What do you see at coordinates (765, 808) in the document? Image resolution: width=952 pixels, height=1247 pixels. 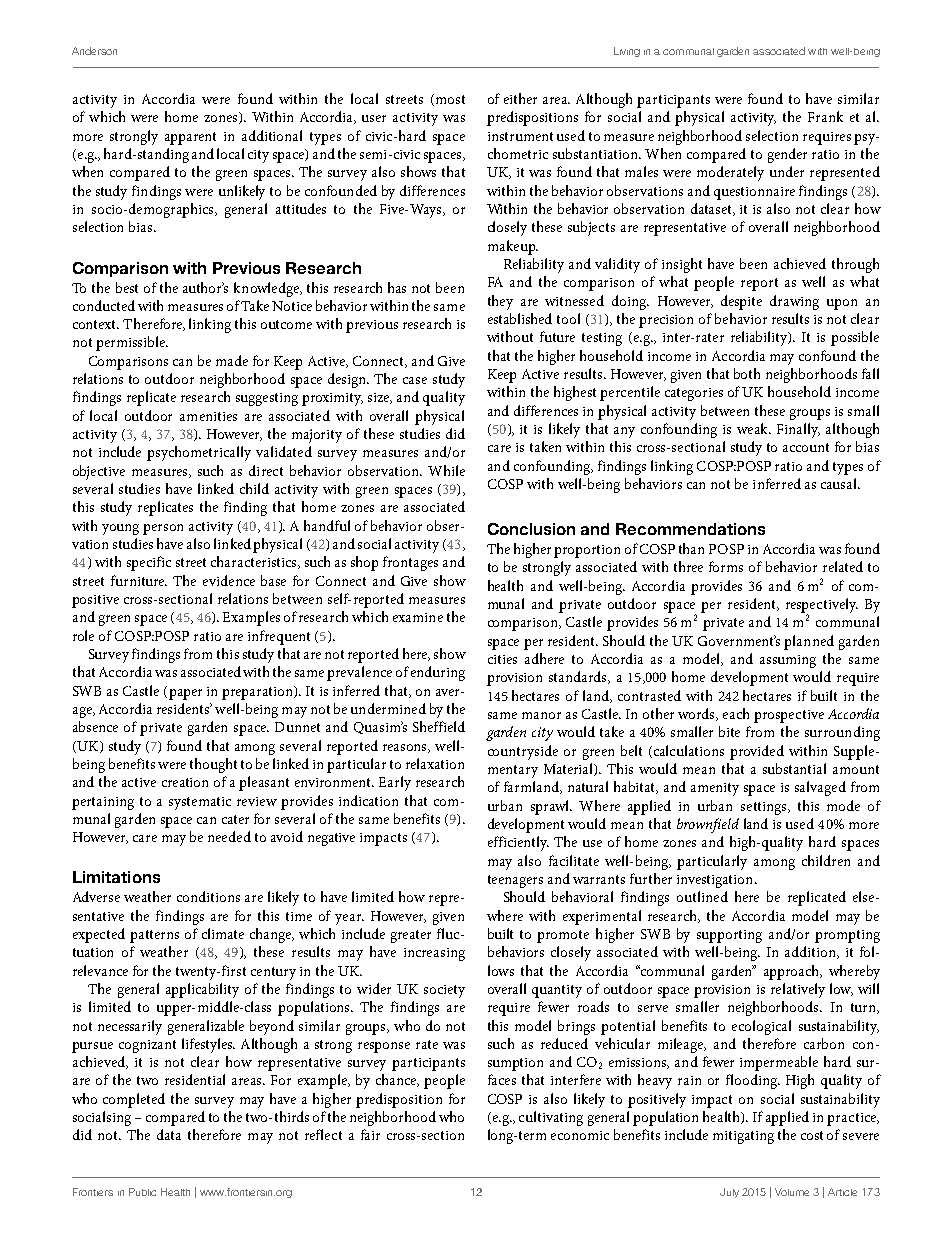 I see `settings` at bounding box center [765, 808].
